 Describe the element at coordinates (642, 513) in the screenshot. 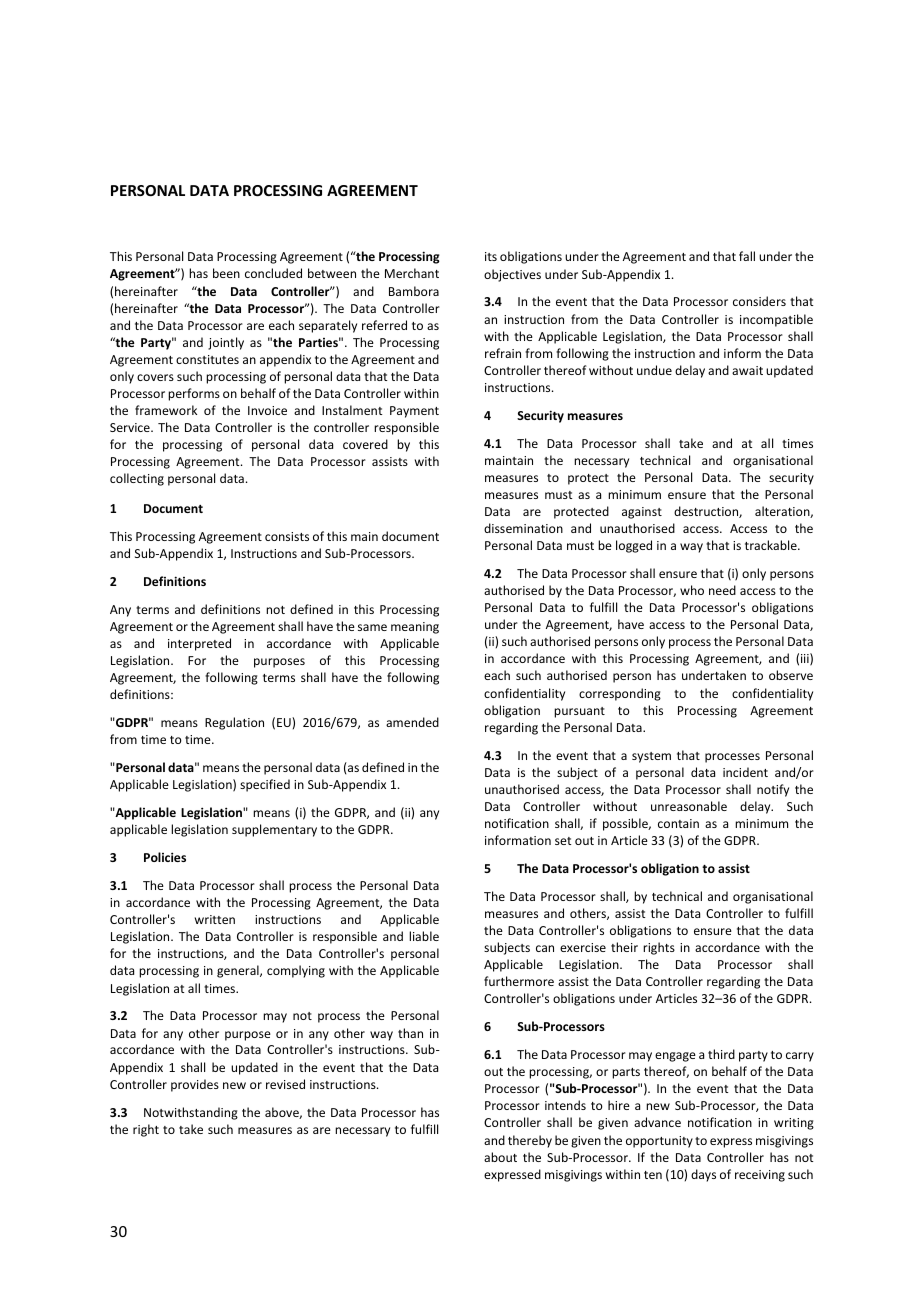

I see `against` at that location.
